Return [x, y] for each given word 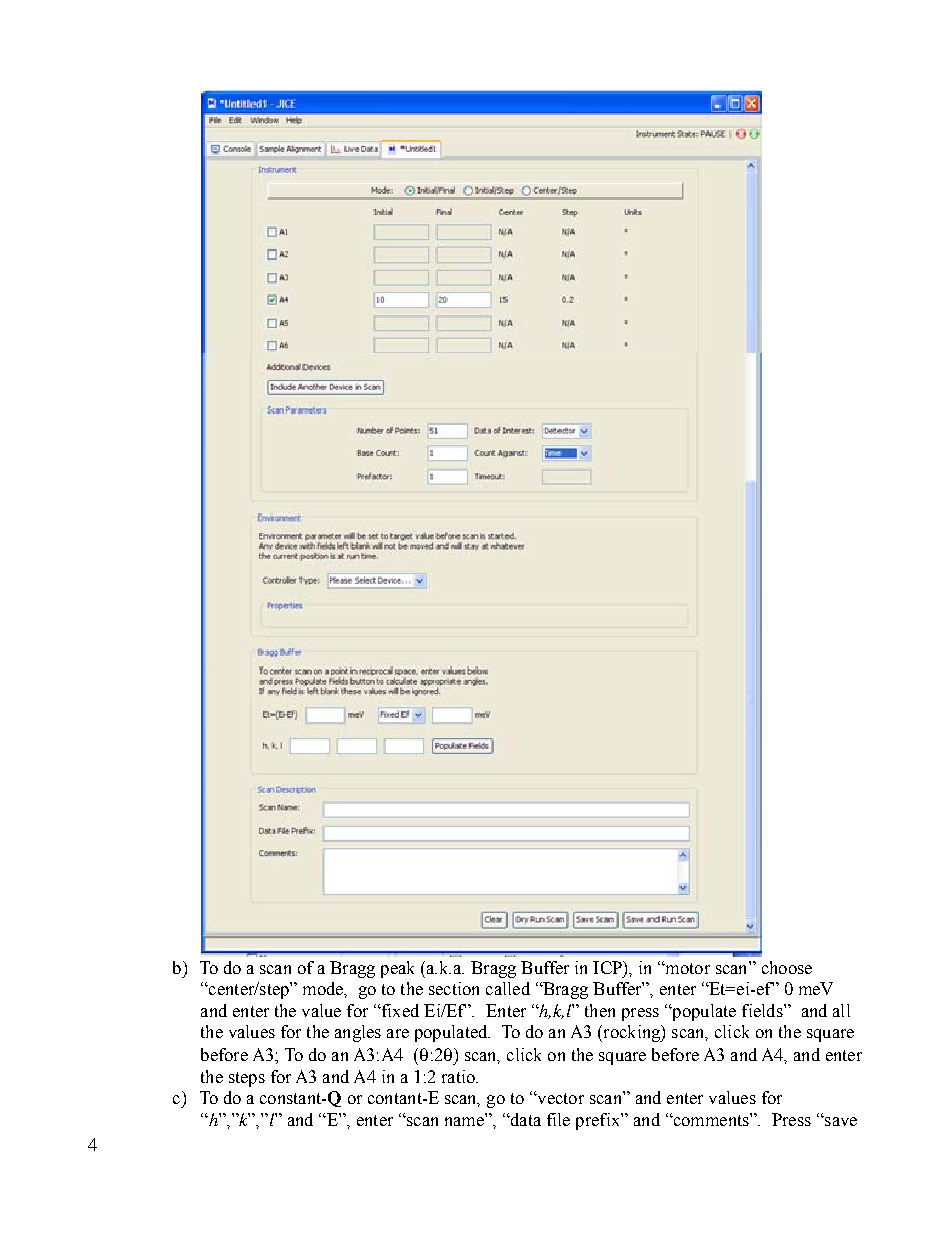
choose [787, 967]
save [840, 1121]
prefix [599, 1121]
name [464, 1121]
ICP [608, 967]
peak [397, 969]
